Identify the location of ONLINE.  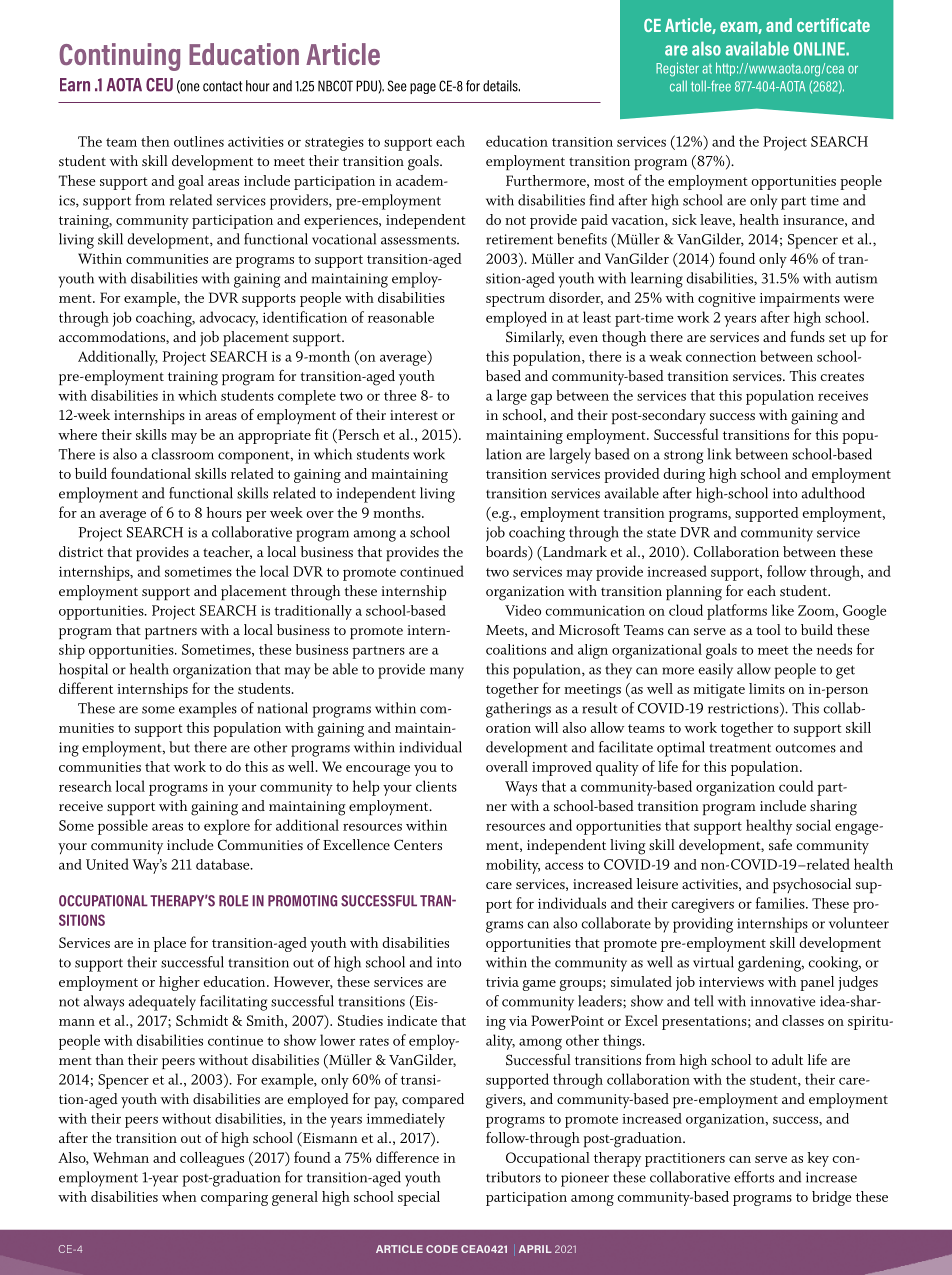
(820, 49).
